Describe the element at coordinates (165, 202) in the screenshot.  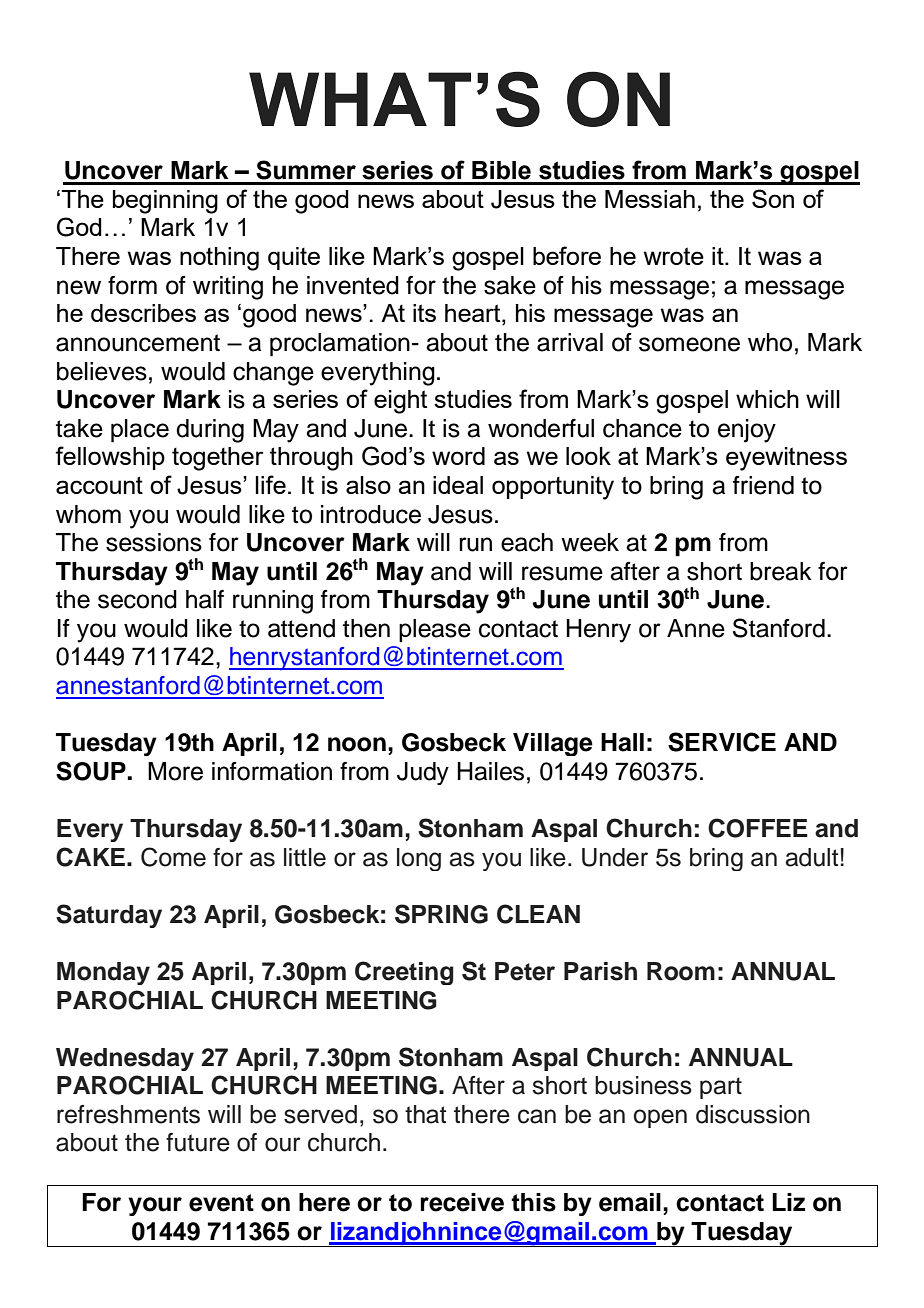
I see `beginning` at that location.
